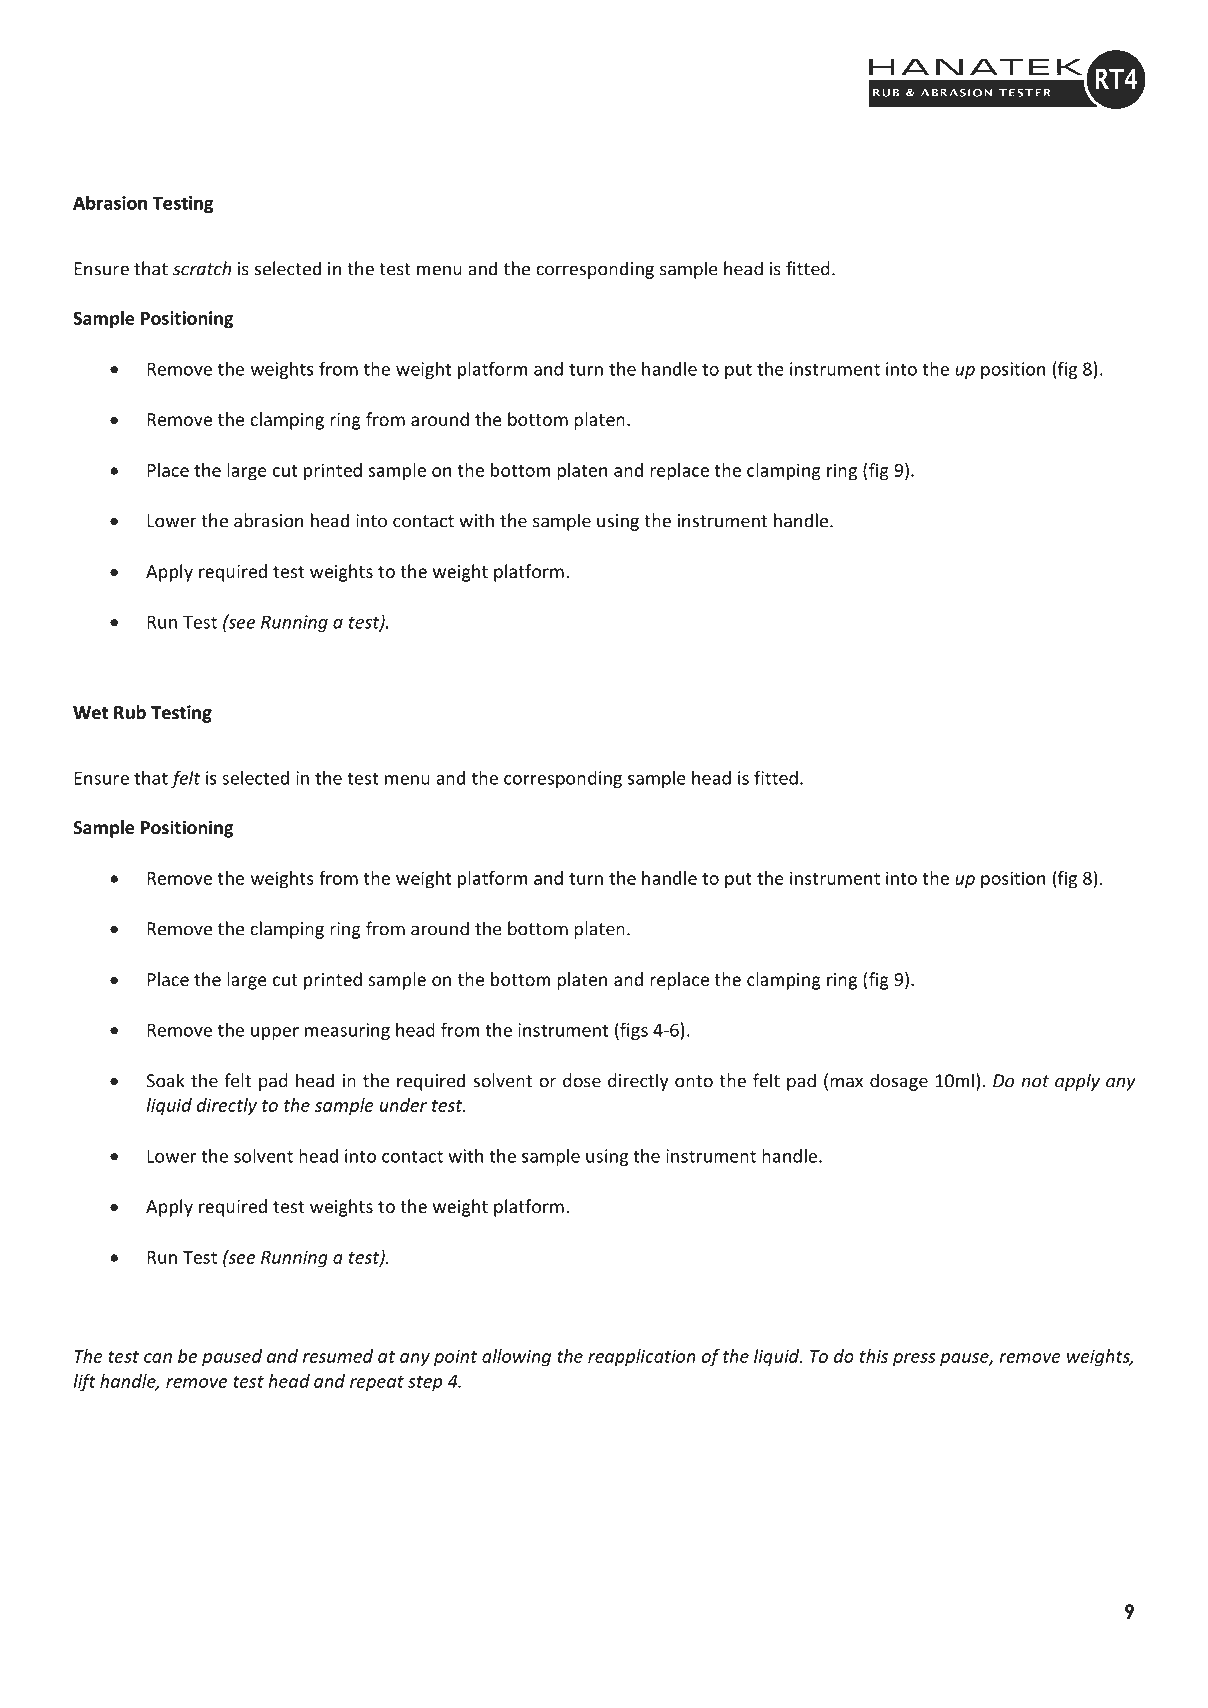 The width and height of the page is (1208, 1708). What do you see at coordinates (582, 1080) in the page?
I see `dose` at bounding box center [582, 1080].
